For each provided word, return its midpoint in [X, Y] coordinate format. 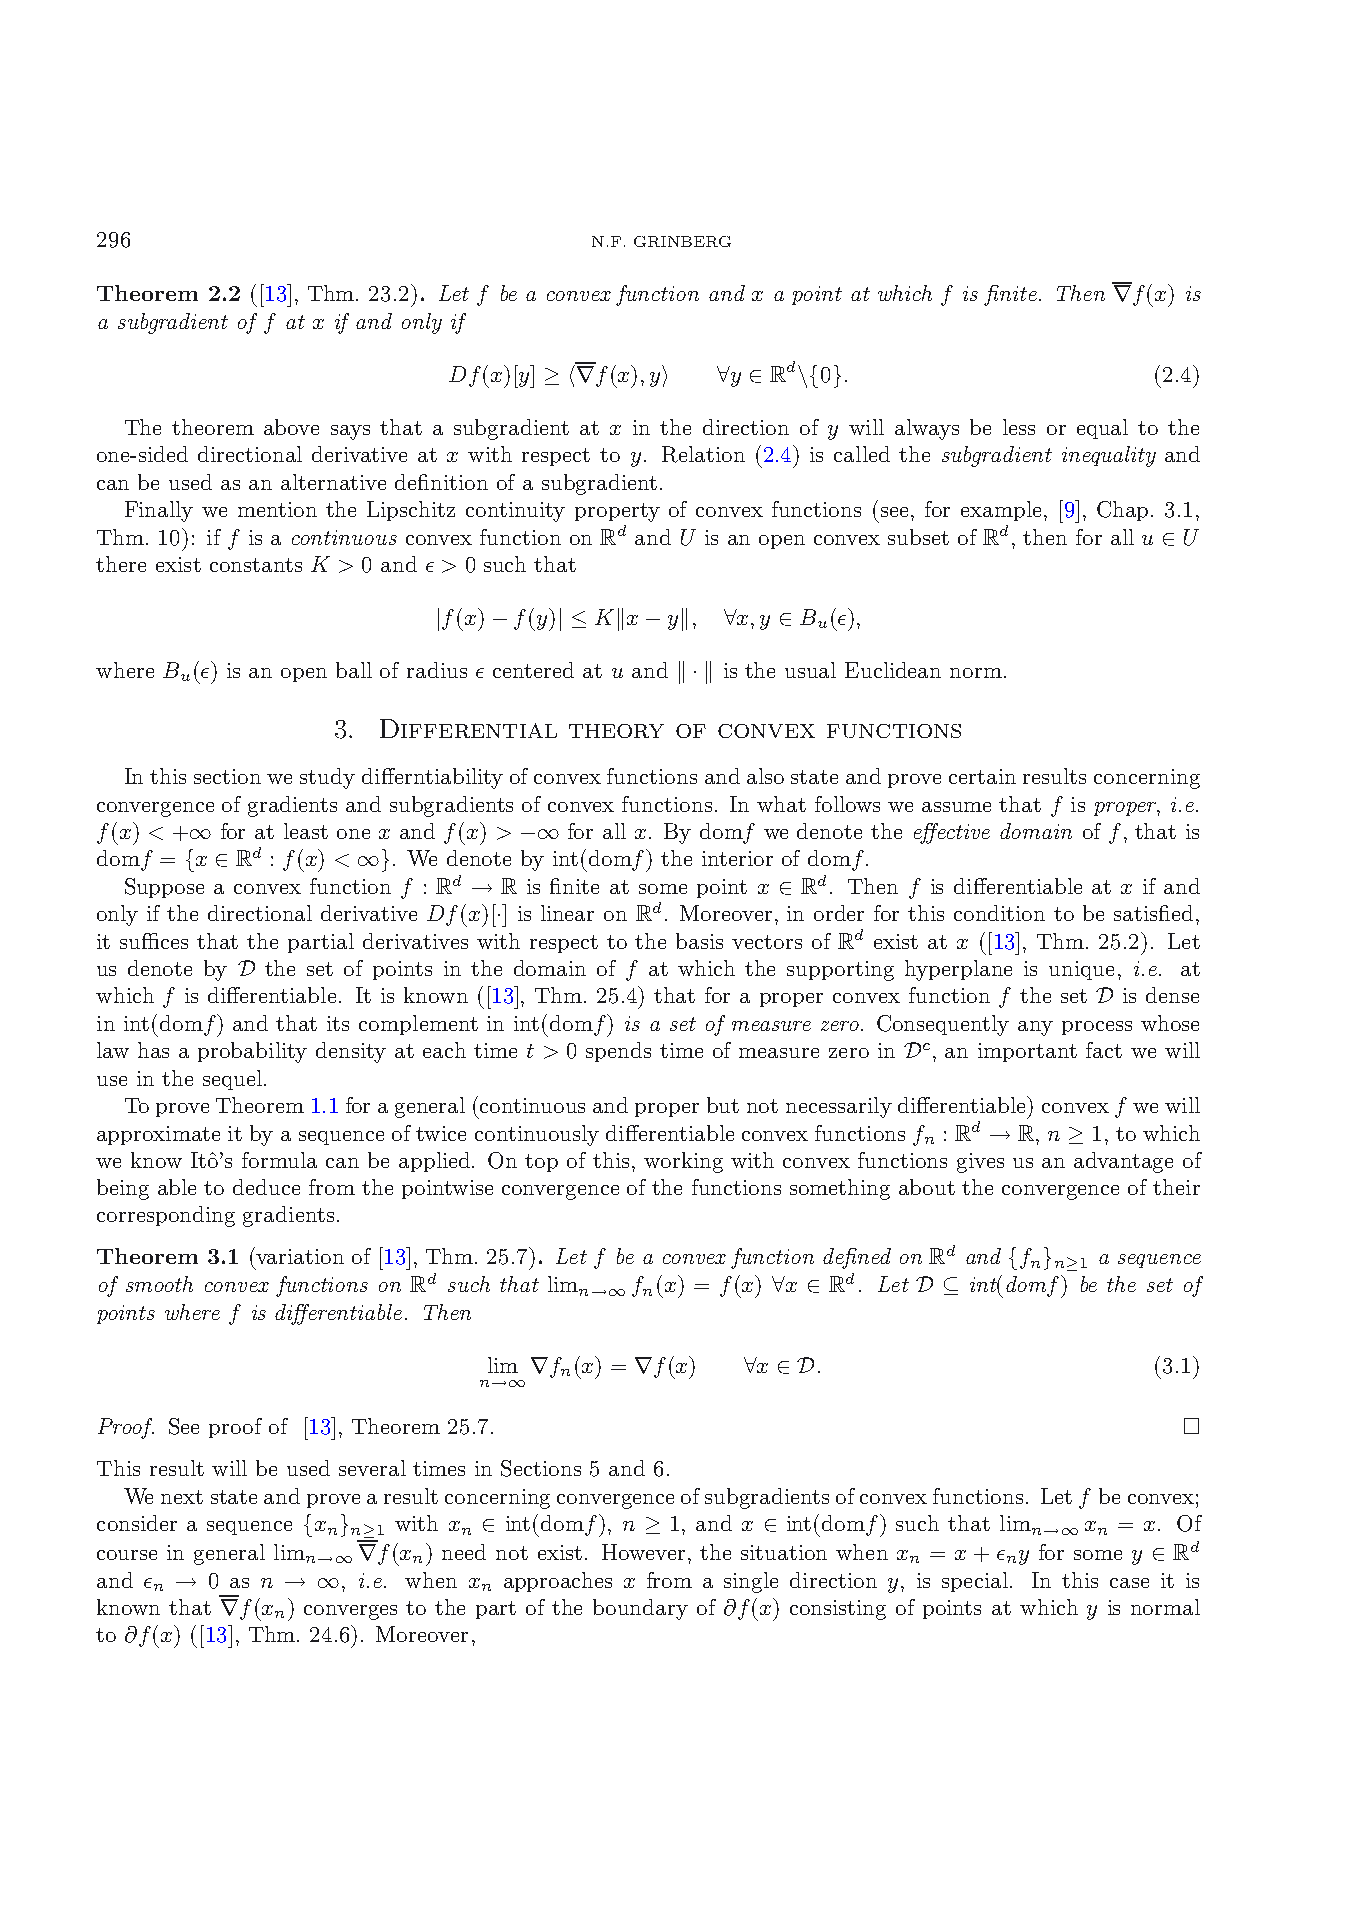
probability [252, 1052]
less [1019, 427]
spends [618, 1052]
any [1035, 1028]
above [291, 427]
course [127, 1555]
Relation [703, 454]
